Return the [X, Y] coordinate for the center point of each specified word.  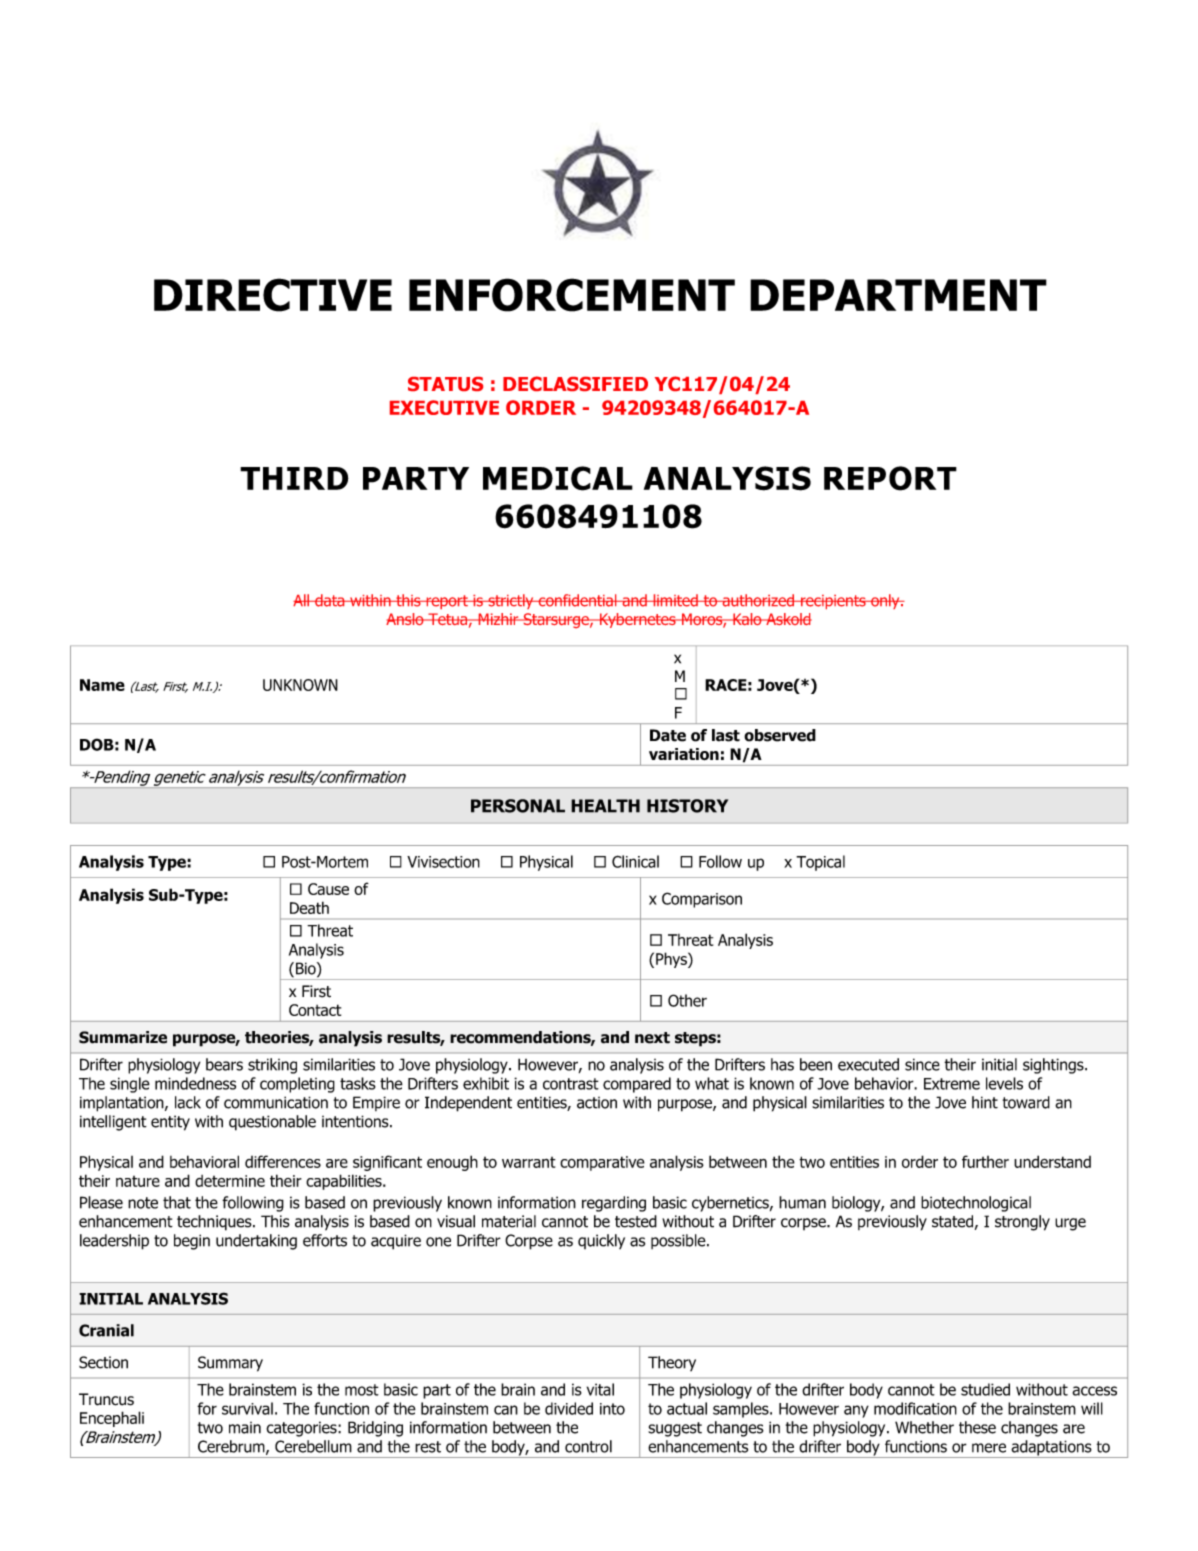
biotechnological [976, 1204]
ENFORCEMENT [572, 295]
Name [102, 685]
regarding [614, 1204]
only [885, 601]
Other [687, 1000]
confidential [577, 600]
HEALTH [605, 806]
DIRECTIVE [273, 295]
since [922, 1064]
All [302, 600]
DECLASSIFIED [575, 383]
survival [247, 1408]
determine [230, 1181]
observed [780, 735]
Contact [315, 1010]
